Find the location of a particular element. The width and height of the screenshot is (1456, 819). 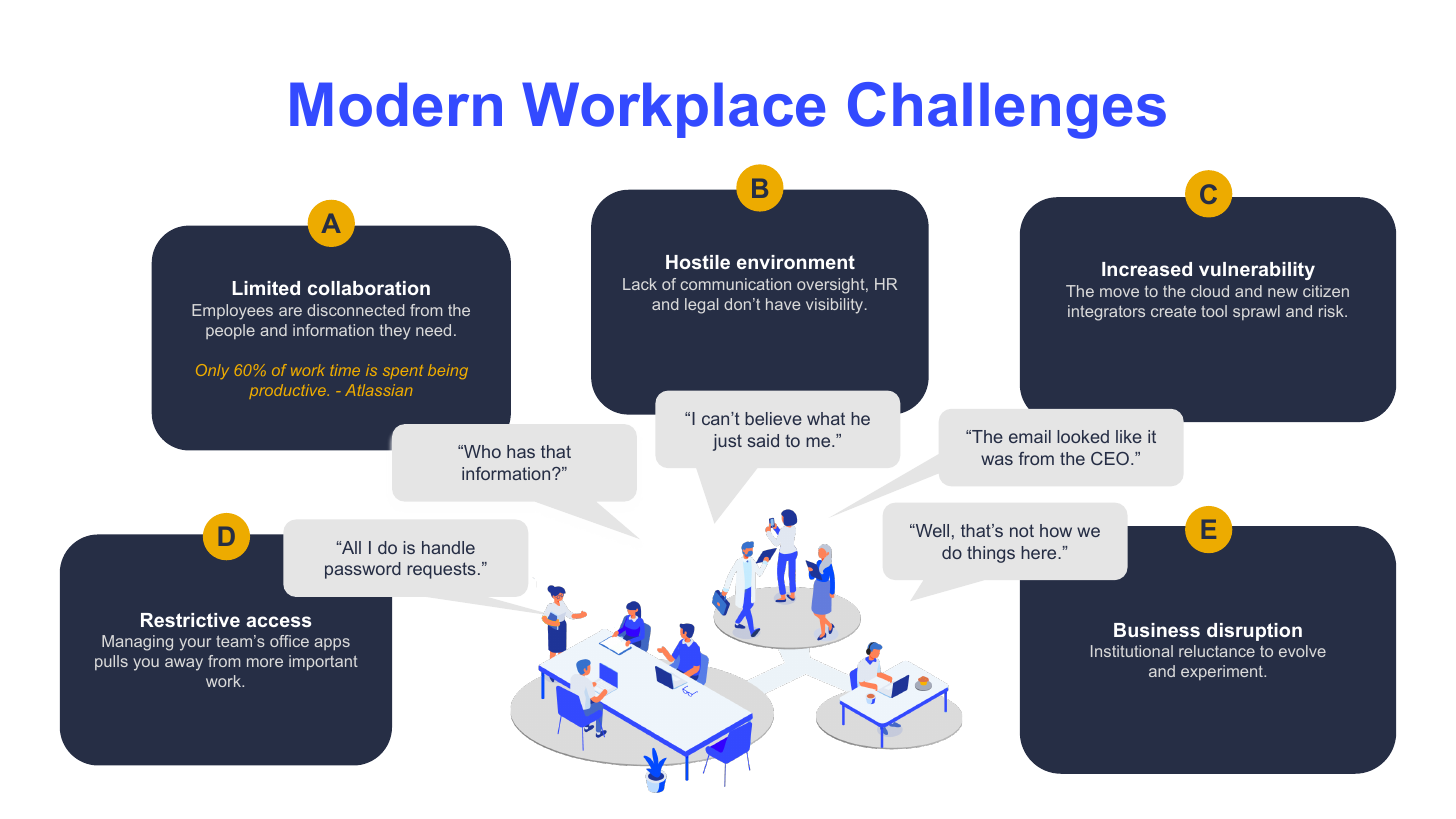

Challenges is located at coordinates (1007, 110).
